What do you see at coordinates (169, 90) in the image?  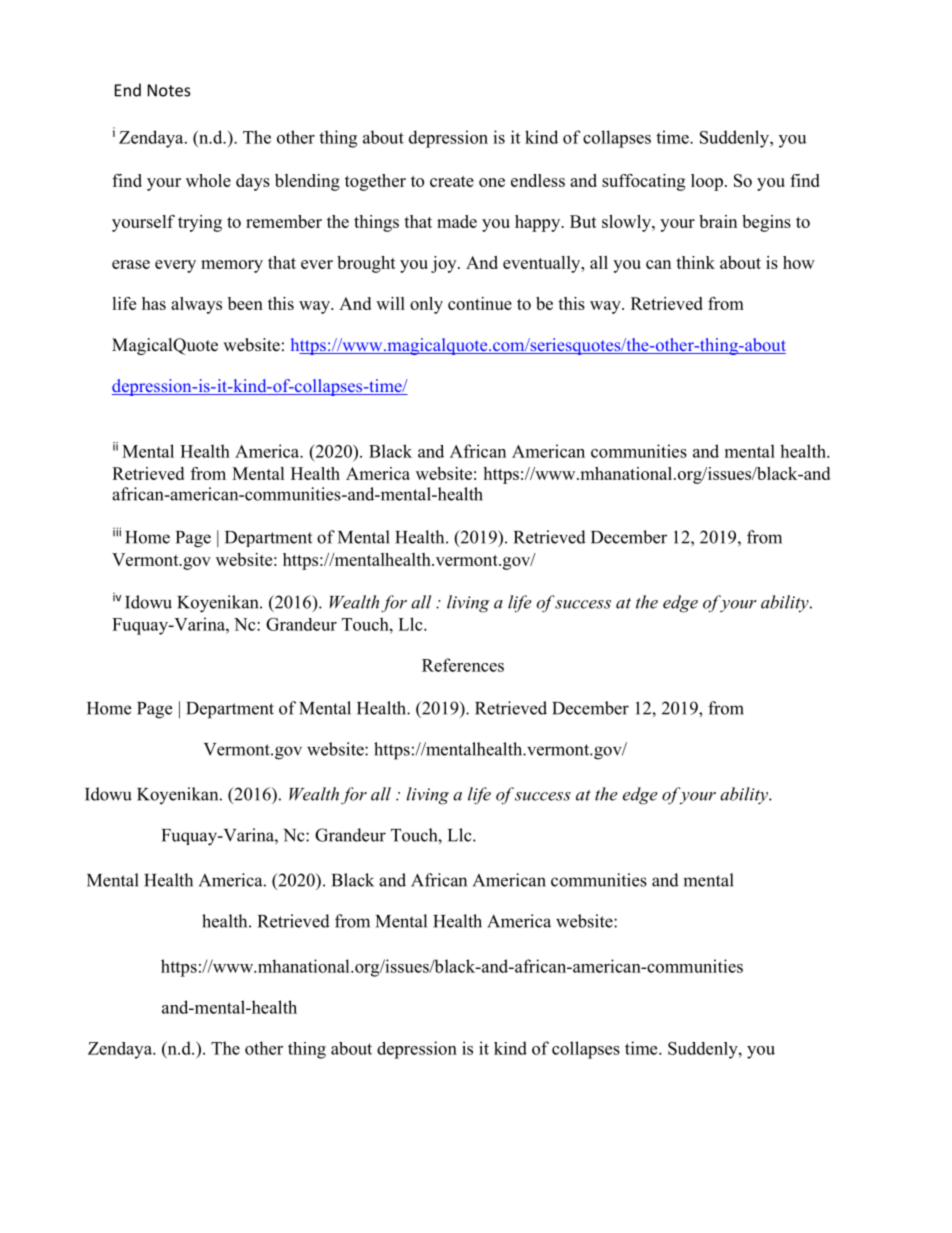 I see `Notes` at bounding box center [169, 90].
